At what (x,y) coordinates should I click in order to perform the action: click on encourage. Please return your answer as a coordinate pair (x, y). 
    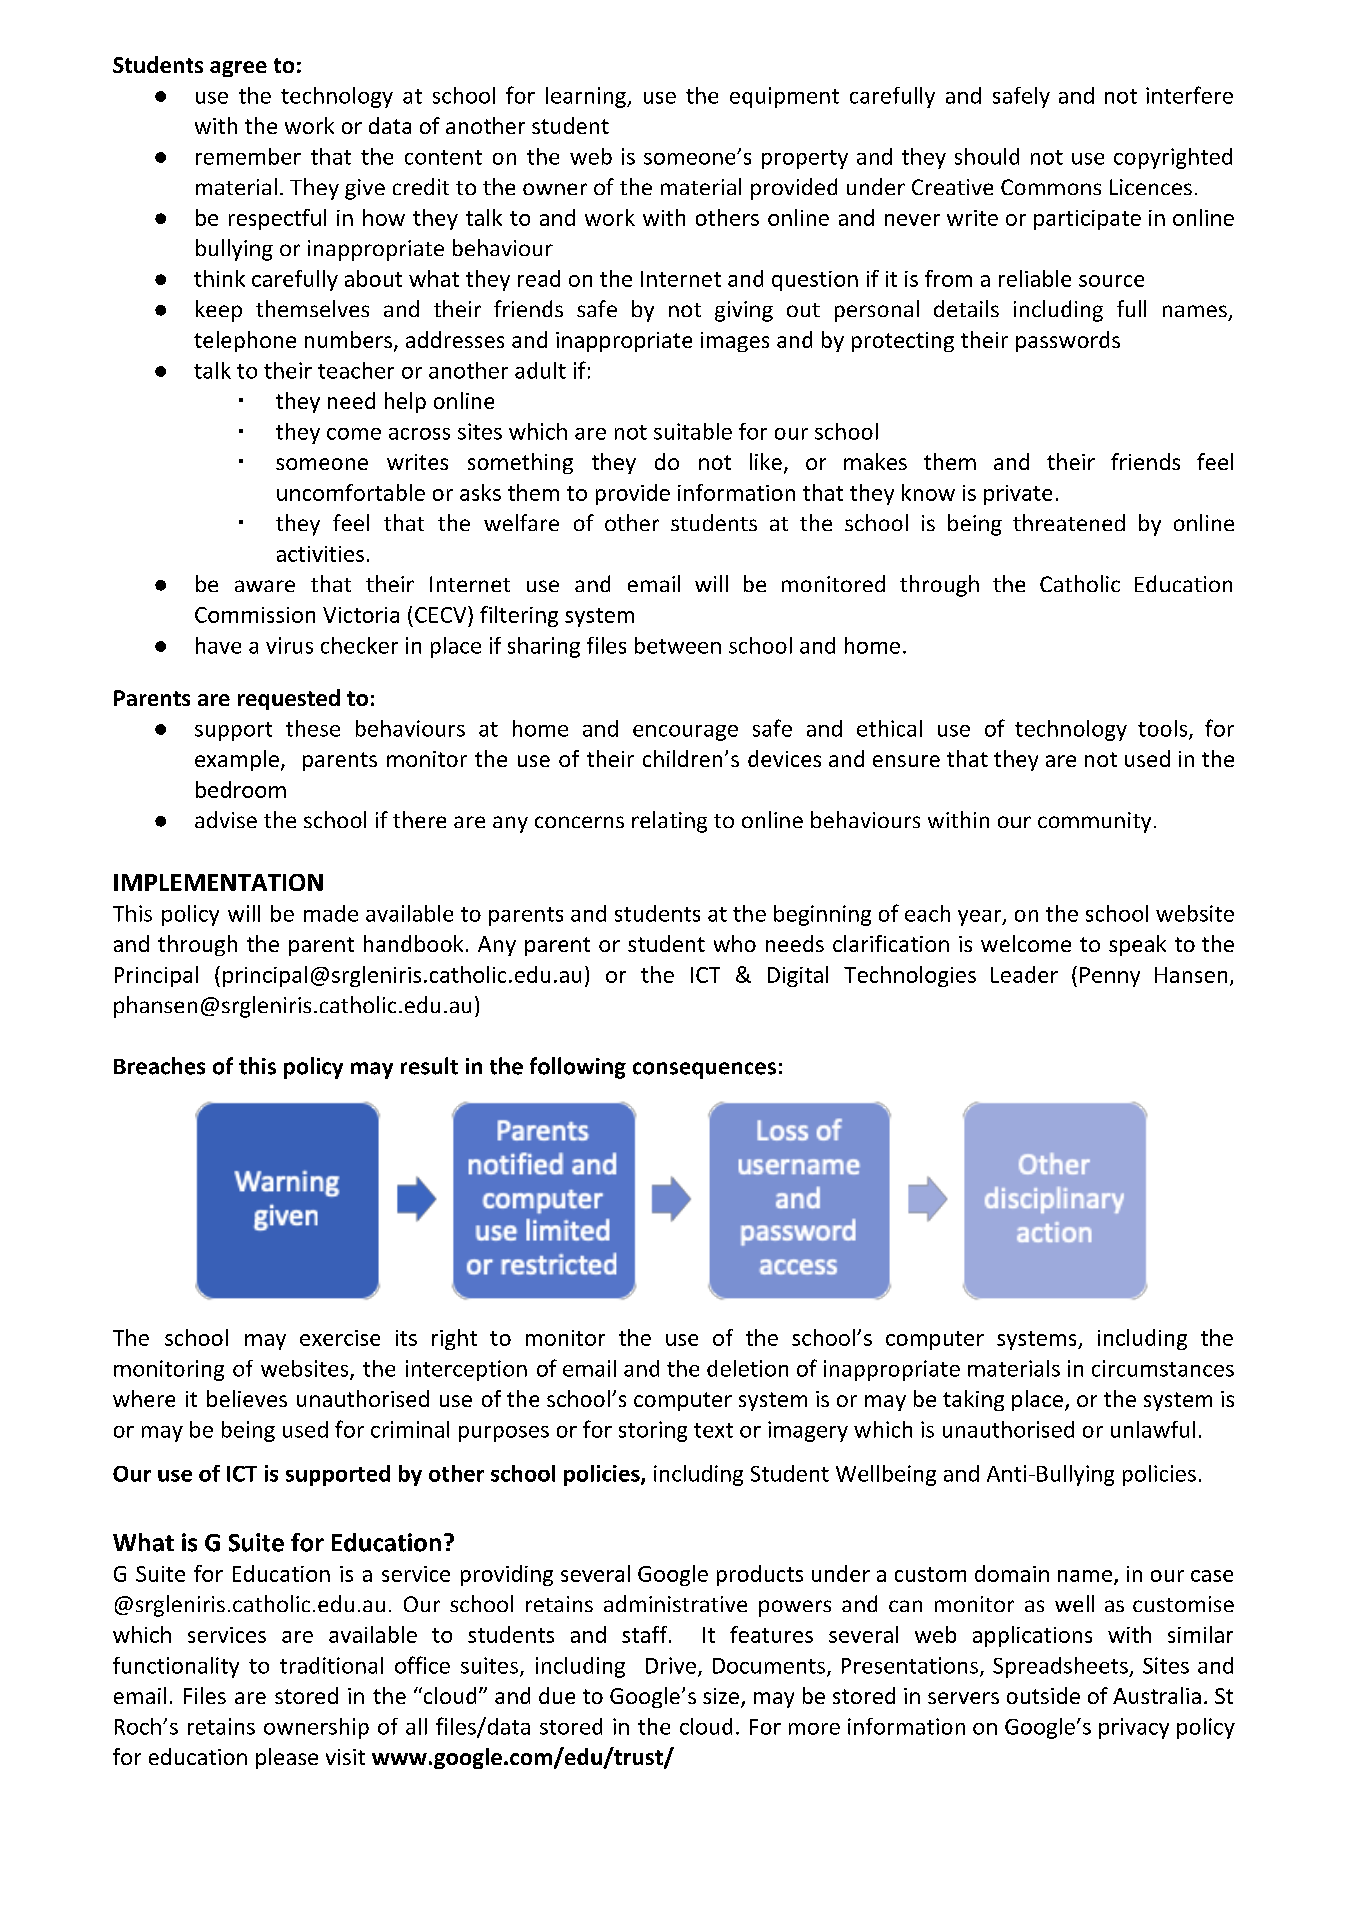
    Looking at the image, I should click on (685, 733).
